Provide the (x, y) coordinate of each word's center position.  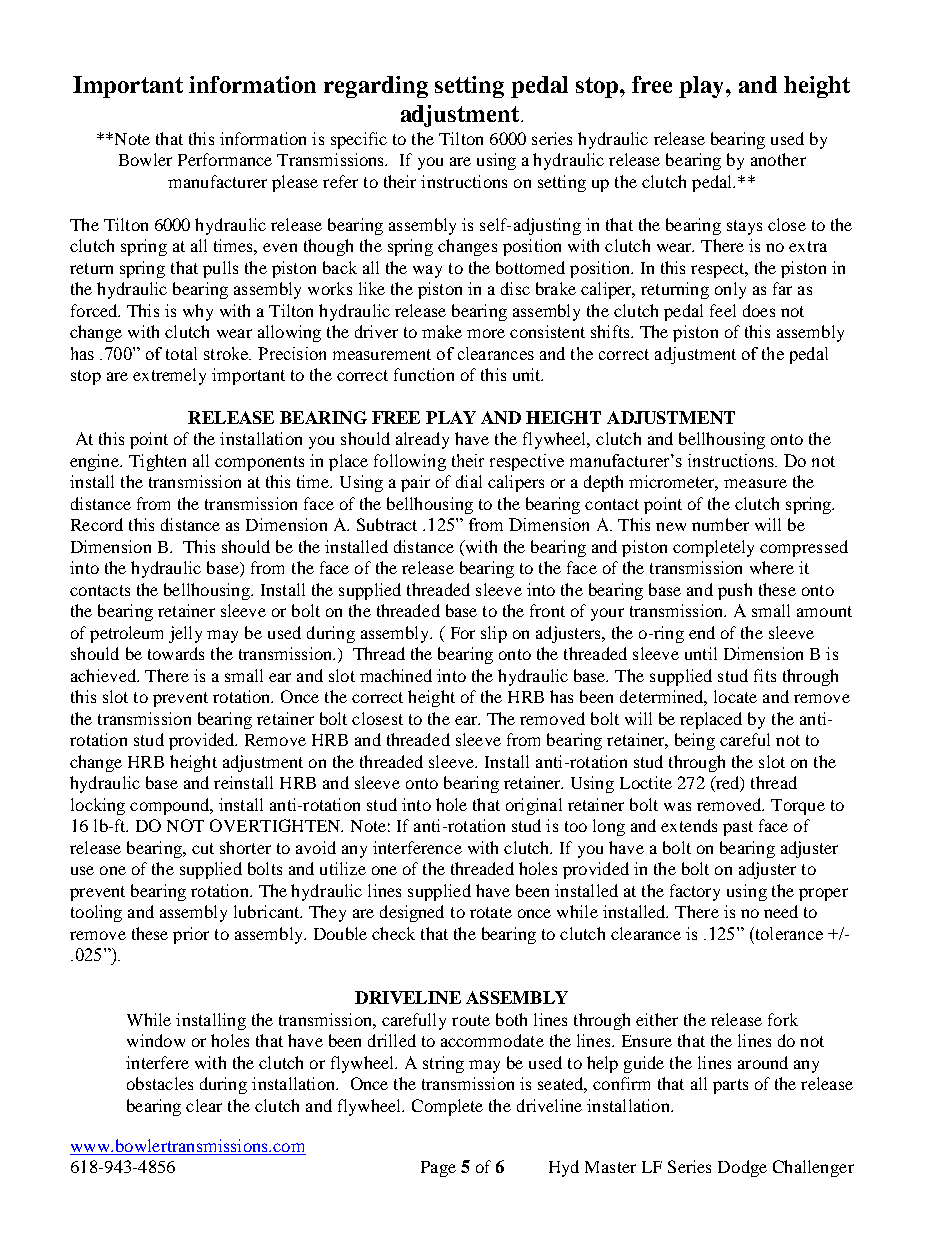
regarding (376, 87)
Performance (225, 159)
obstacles (160, 1083)
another (778, 159)
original (534, 806)
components (259, 463)
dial (469, 481)
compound (171, 806)
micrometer (673, 483)
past (738, 828)
